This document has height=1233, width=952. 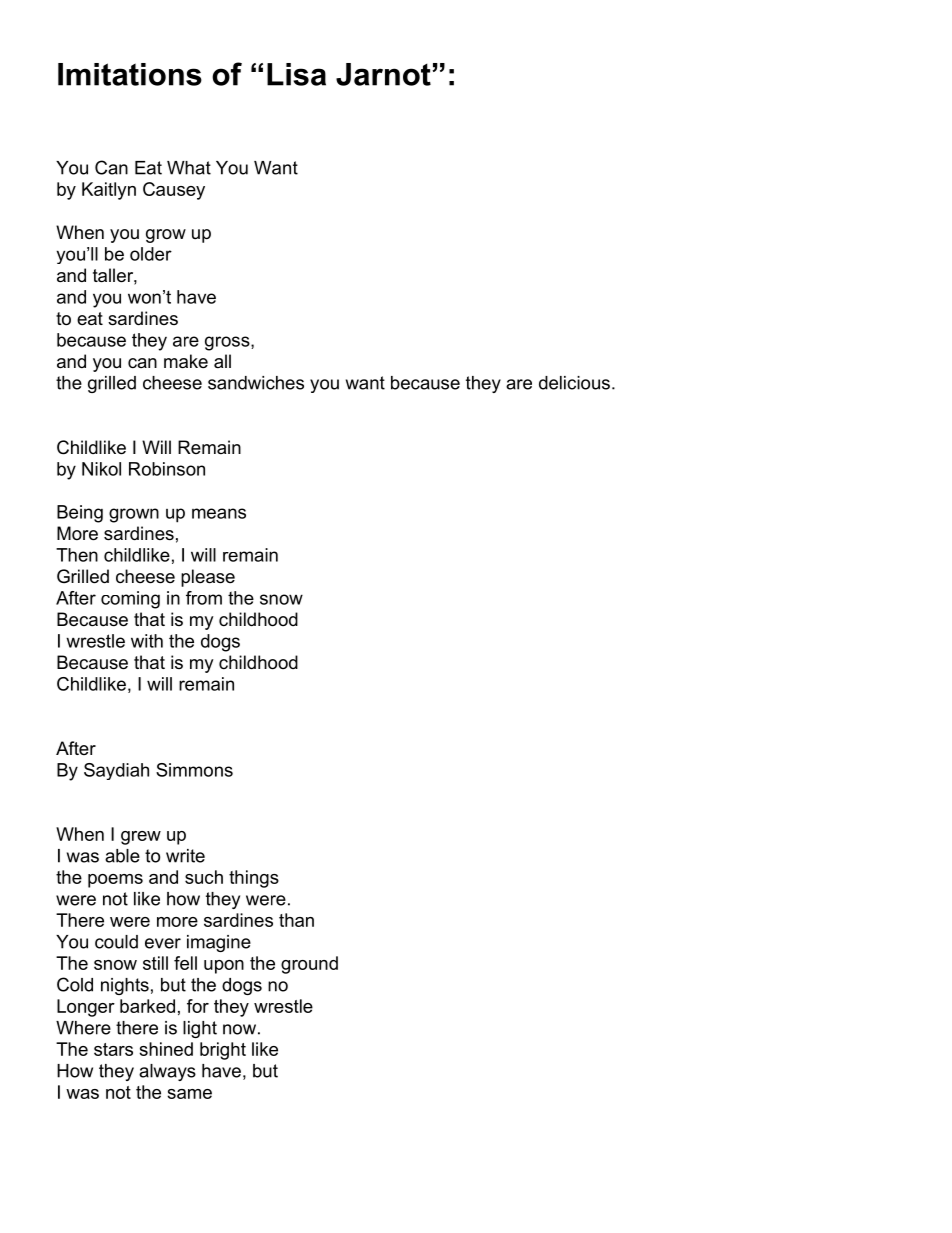 I want to click on than, so click(x=296, y=920).
